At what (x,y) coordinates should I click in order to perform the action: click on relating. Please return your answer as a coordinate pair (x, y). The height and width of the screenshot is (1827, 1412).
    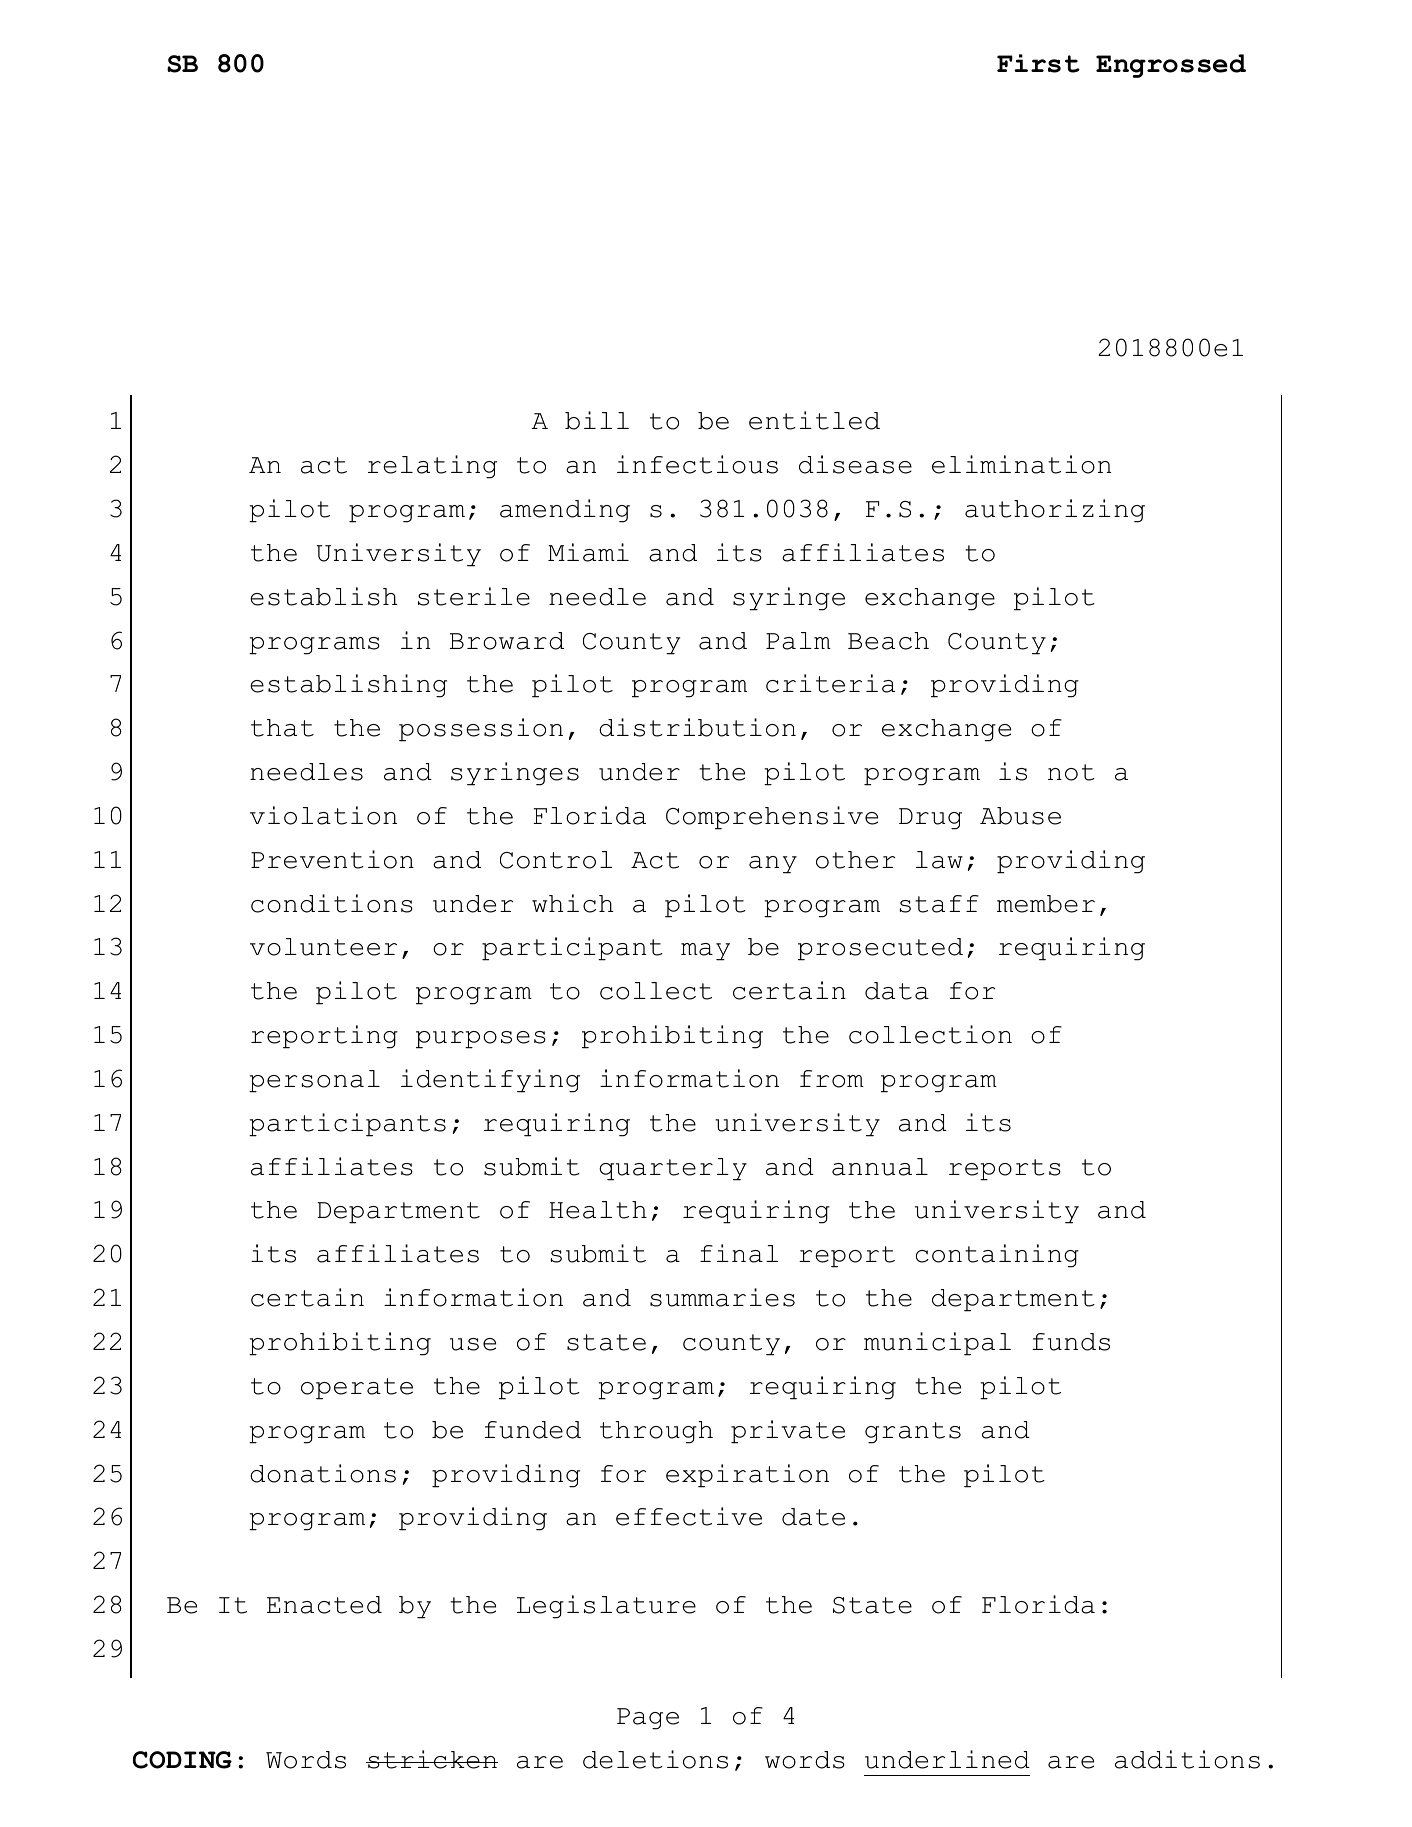
    Looking at the image, I should click on (432, 467).
